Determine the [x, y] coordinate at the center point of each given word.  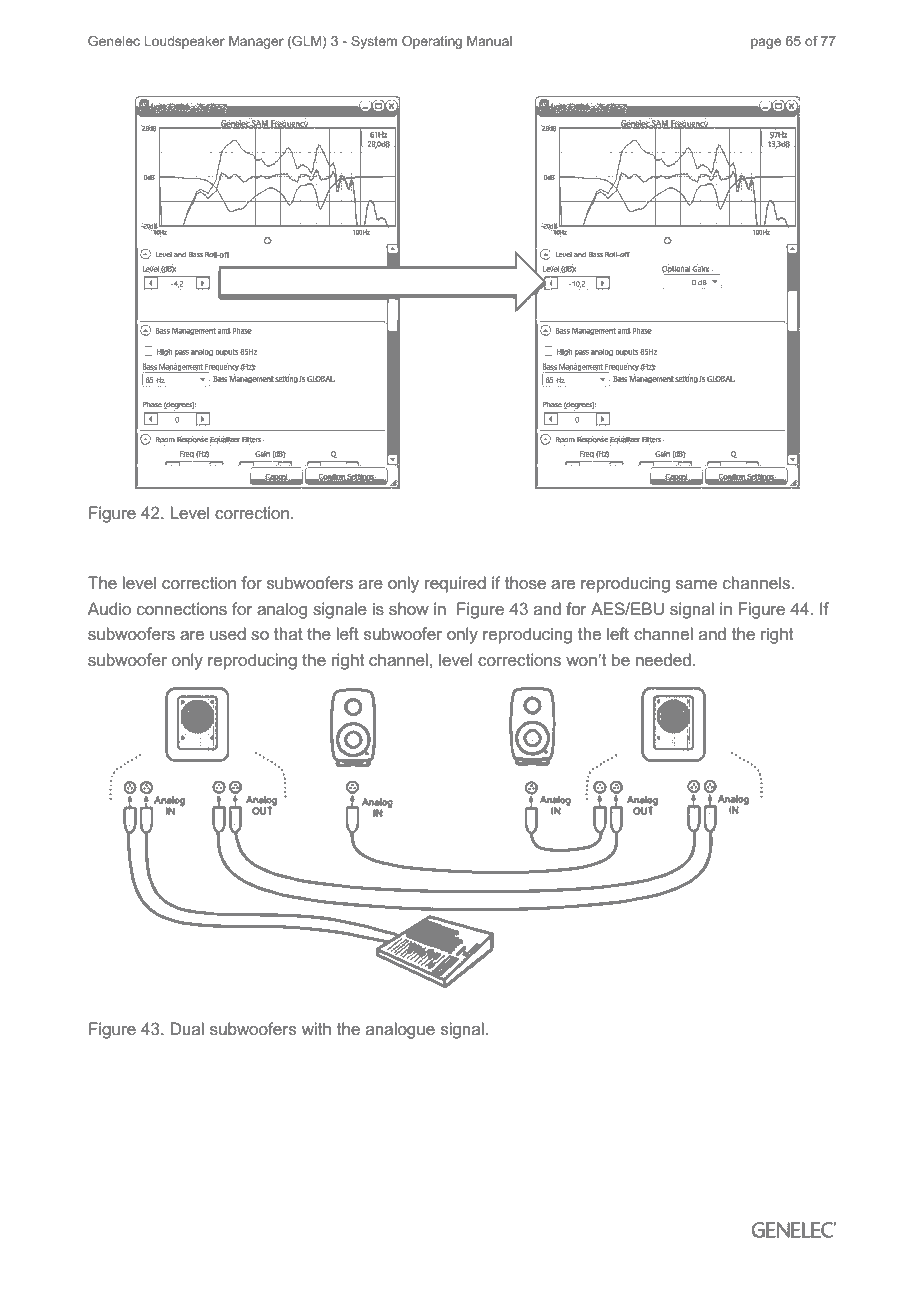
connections [182, 608]
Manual [489, 41]
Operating [432, 42]
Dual [187, 1028]
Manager [256, 42]
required [455, 584]
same [696, 584]
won [581, 661]
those [525, 582]
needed [663, 659]
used [228, 633]
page [766, 43]
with [316, 1028]
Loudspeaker [184, 42]
